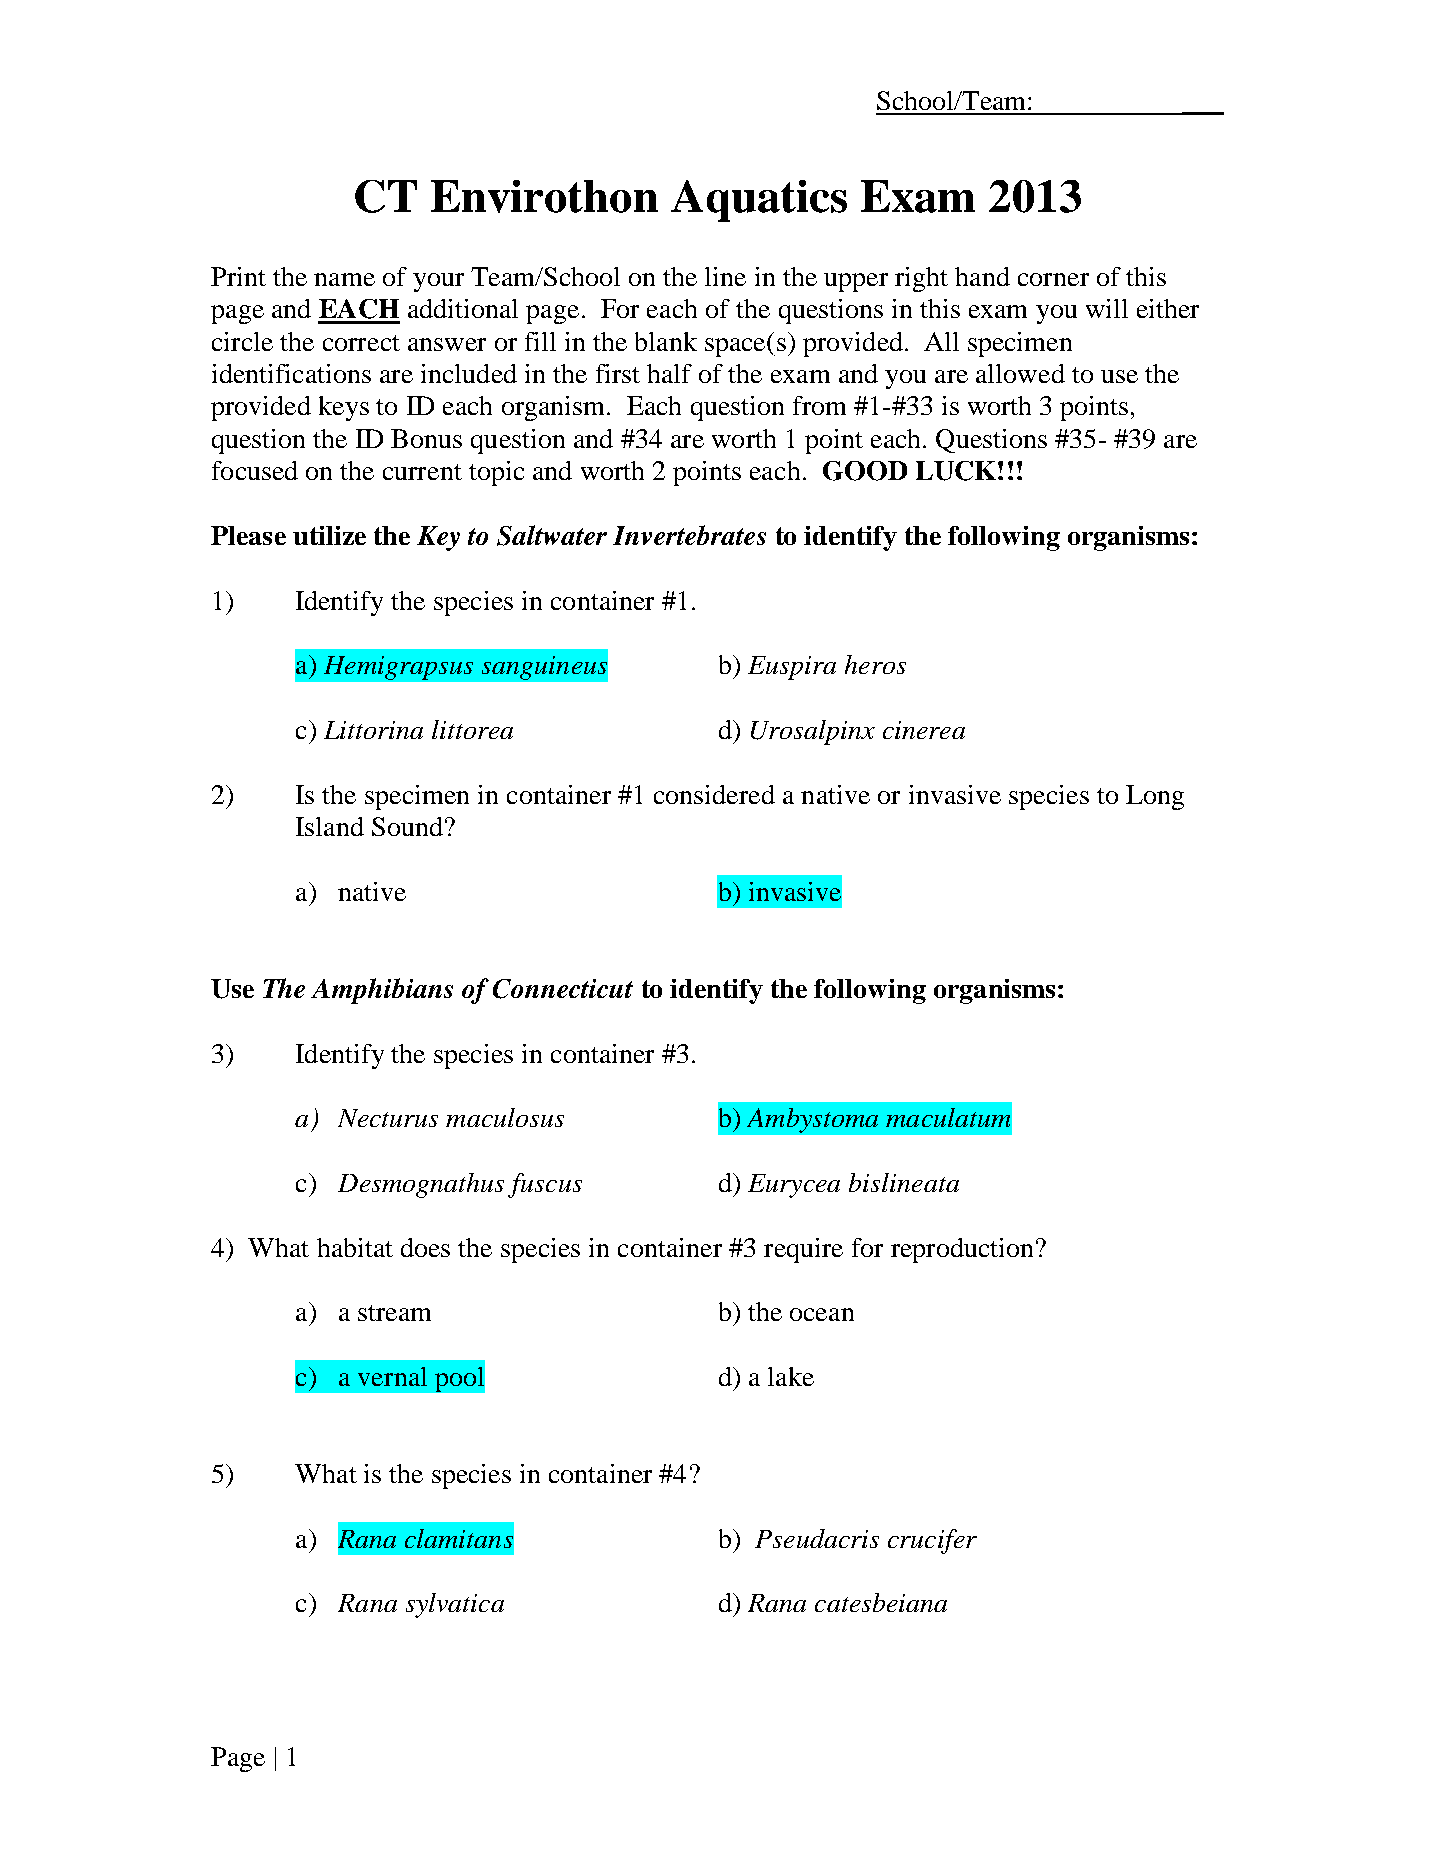  What do you see at coordinates (1053, 279) in the page?
I see `corner` at bounding box center [1053, 279].
